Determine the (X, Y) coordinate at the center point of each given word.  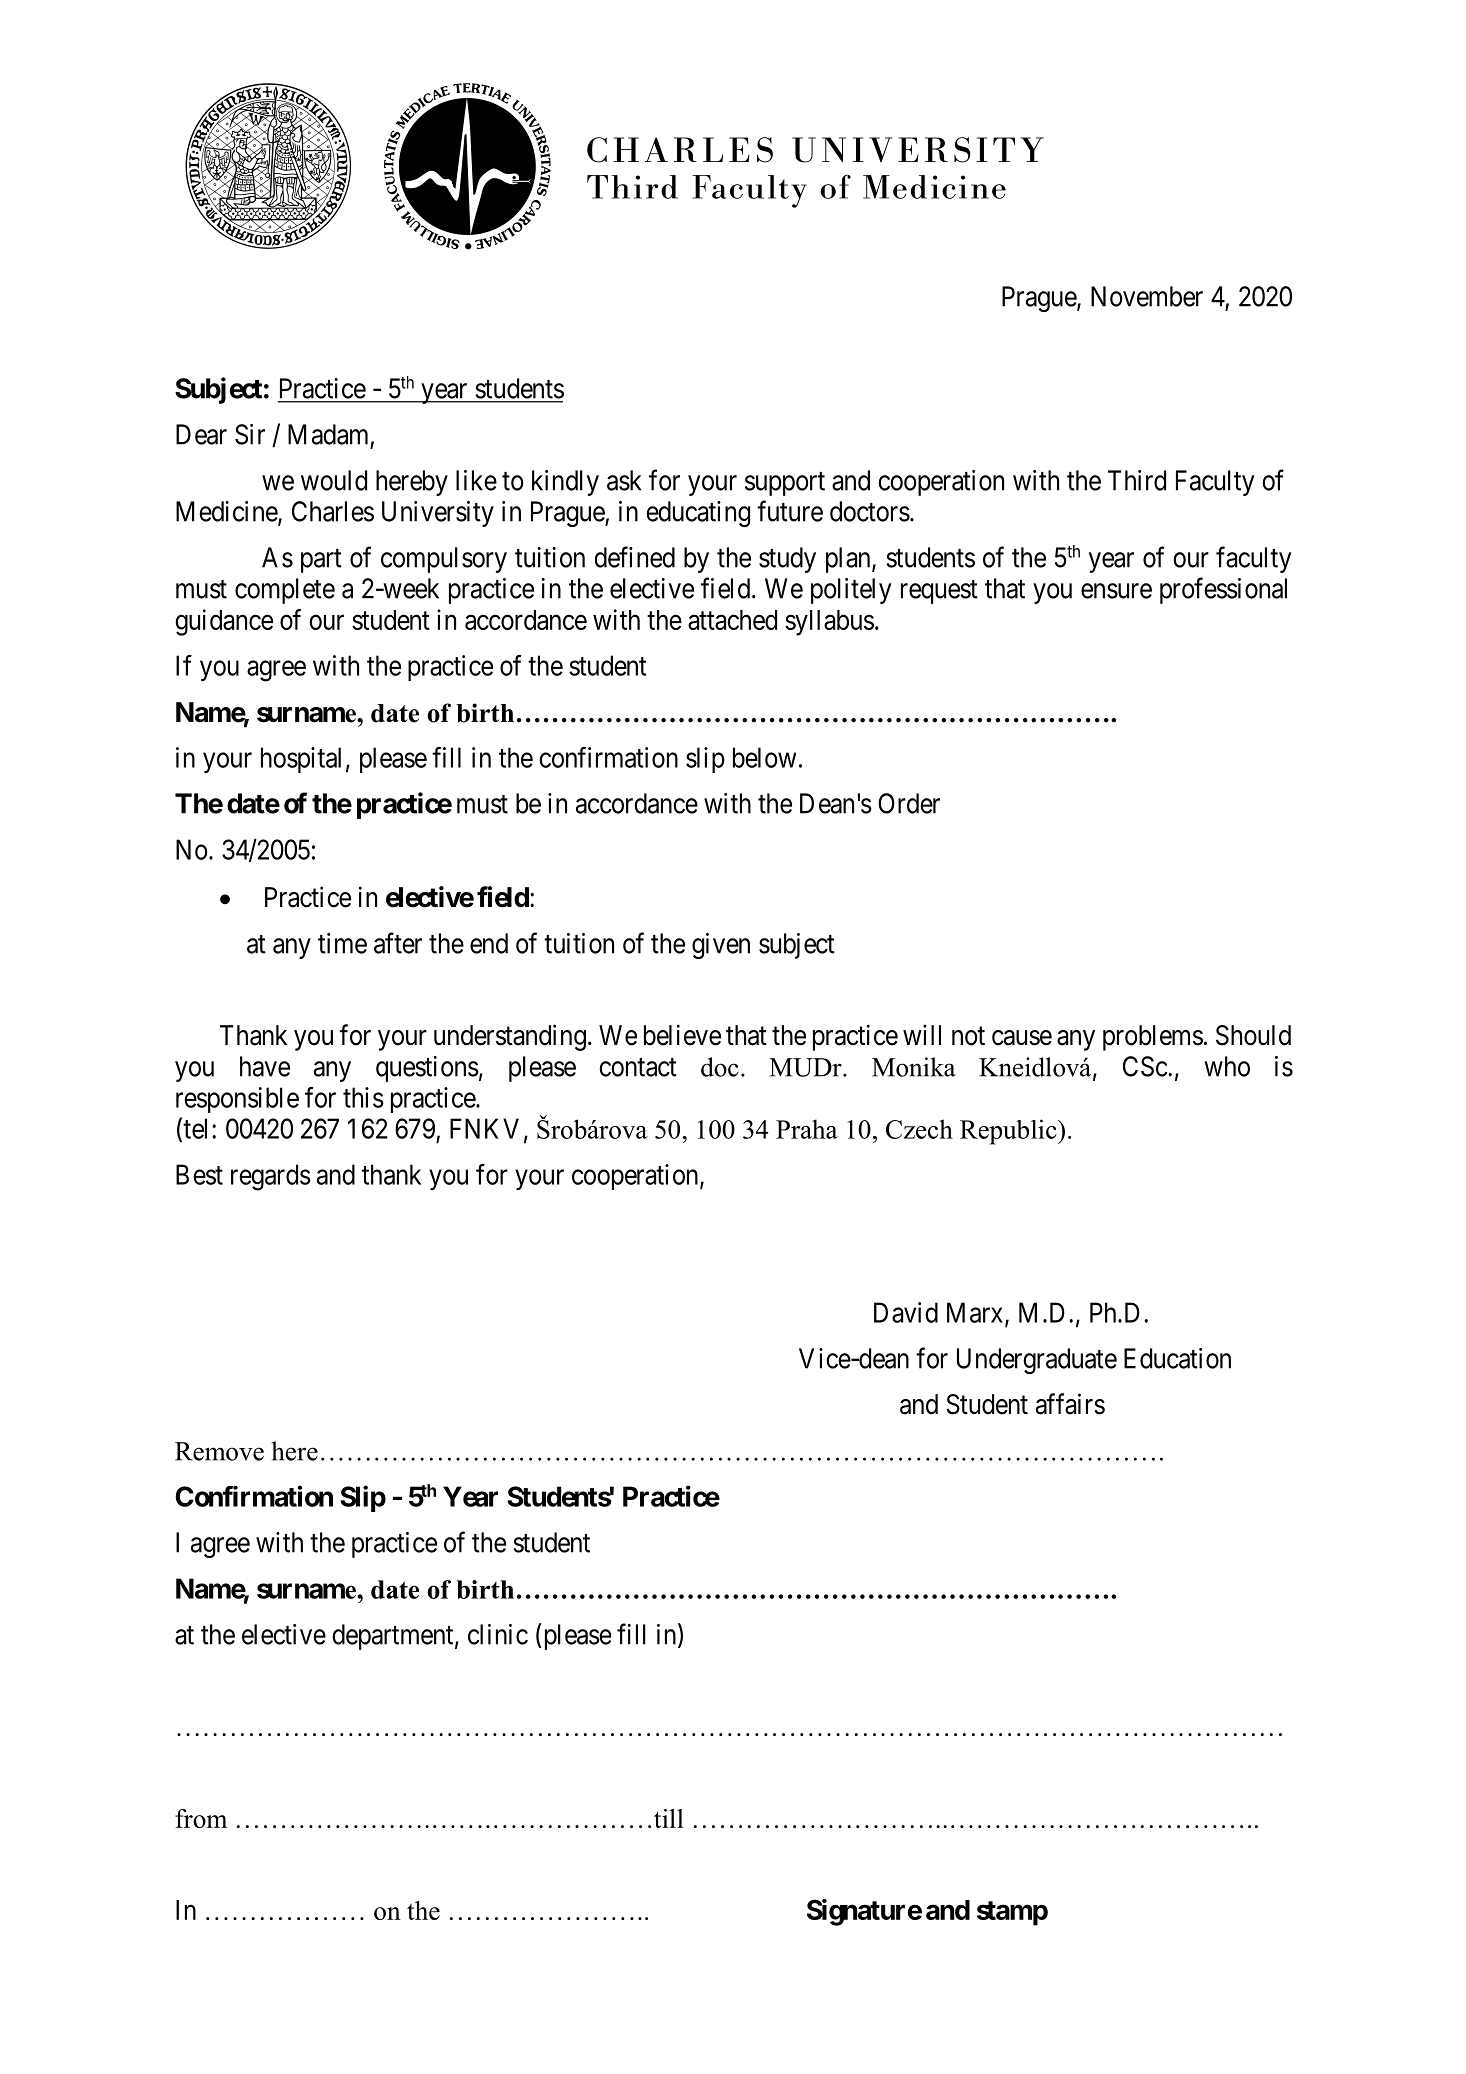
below (764, 757)
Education (1177, 1358)
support (785, 484)
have (265, 1066)
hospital (301, 760)
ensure (1116, 591)
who (1227, 1066)
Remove (219, 1451)
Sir (250, 434)
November (1147, 296)
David (906, 1312)
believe (682, 1035)
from (201, 1818)
